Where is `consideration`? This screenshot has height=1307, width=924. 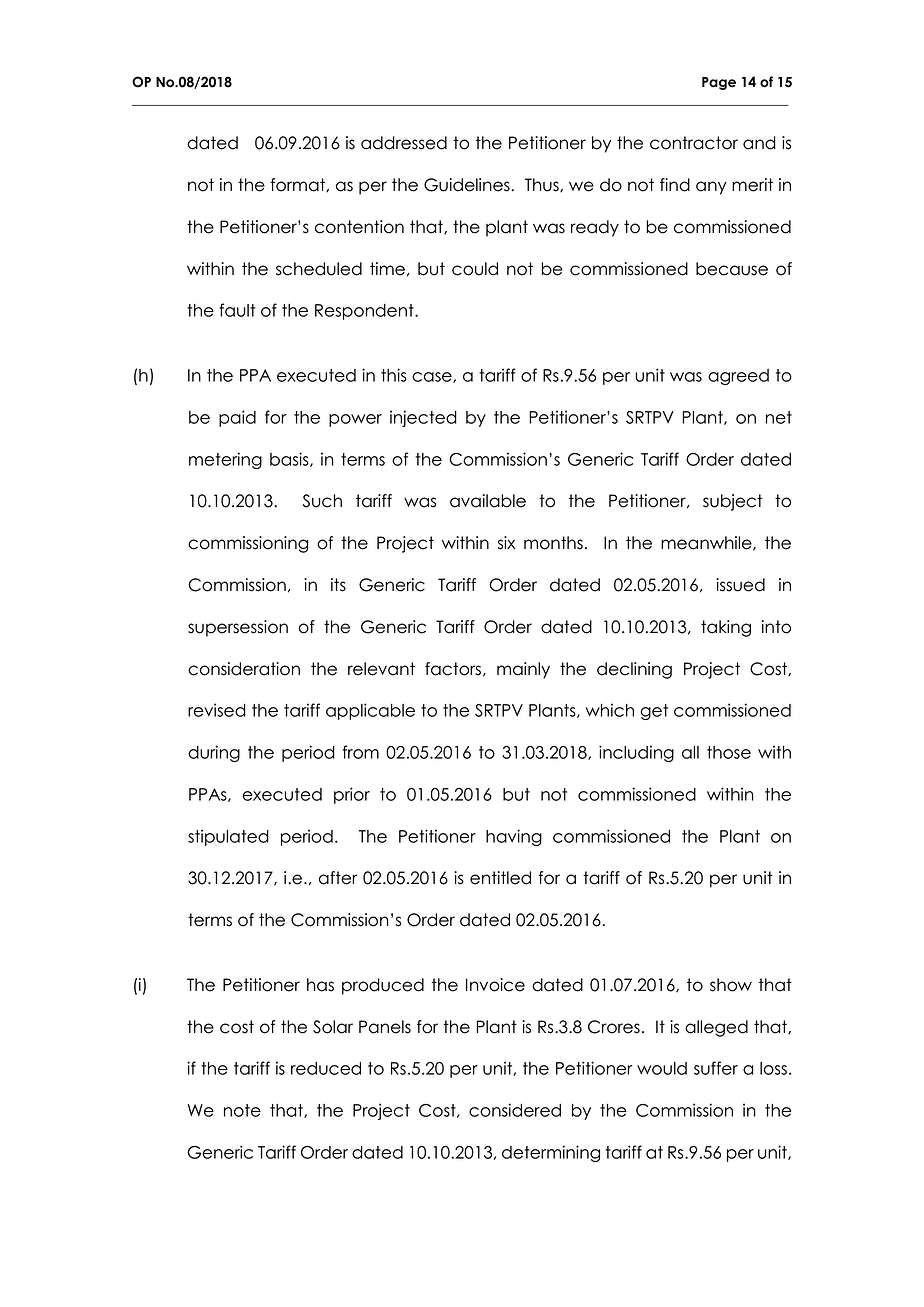 consideration is located at coordinates (244, 669).
